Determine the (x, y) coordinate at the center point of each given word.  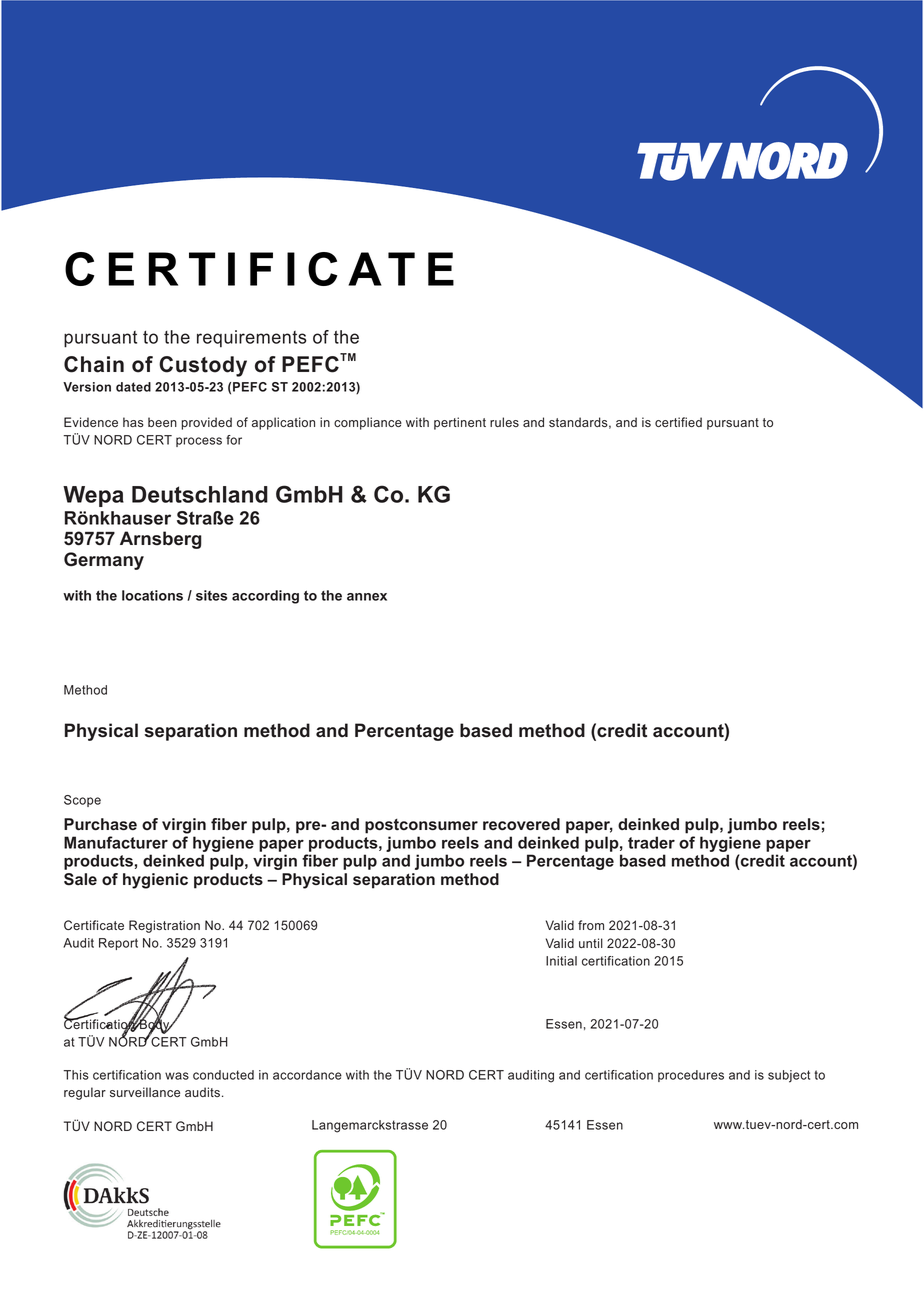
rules (504, 422)
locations (152, 595)
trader (651, 842)
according (265, 597)
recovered (521, 824)
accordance (307, 1075)
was (177, 1076)
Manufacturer (116, 842)
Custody (203, 366)
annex (367, 597)
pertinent (460, 423)
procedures (691, 1076)
